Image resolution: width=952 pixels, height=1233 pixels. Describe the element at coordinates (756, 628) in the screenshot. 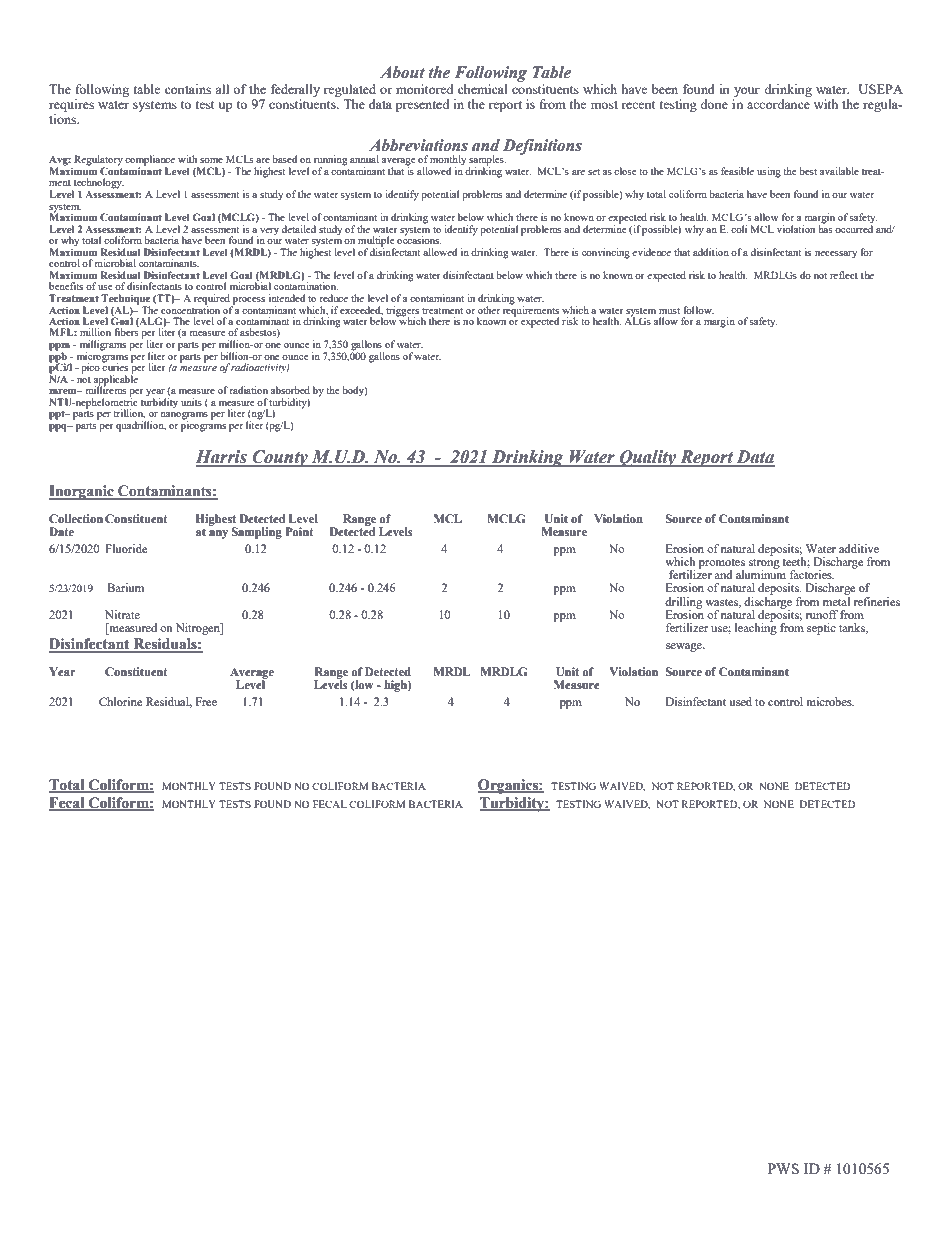

I see `leaching` at that location.
